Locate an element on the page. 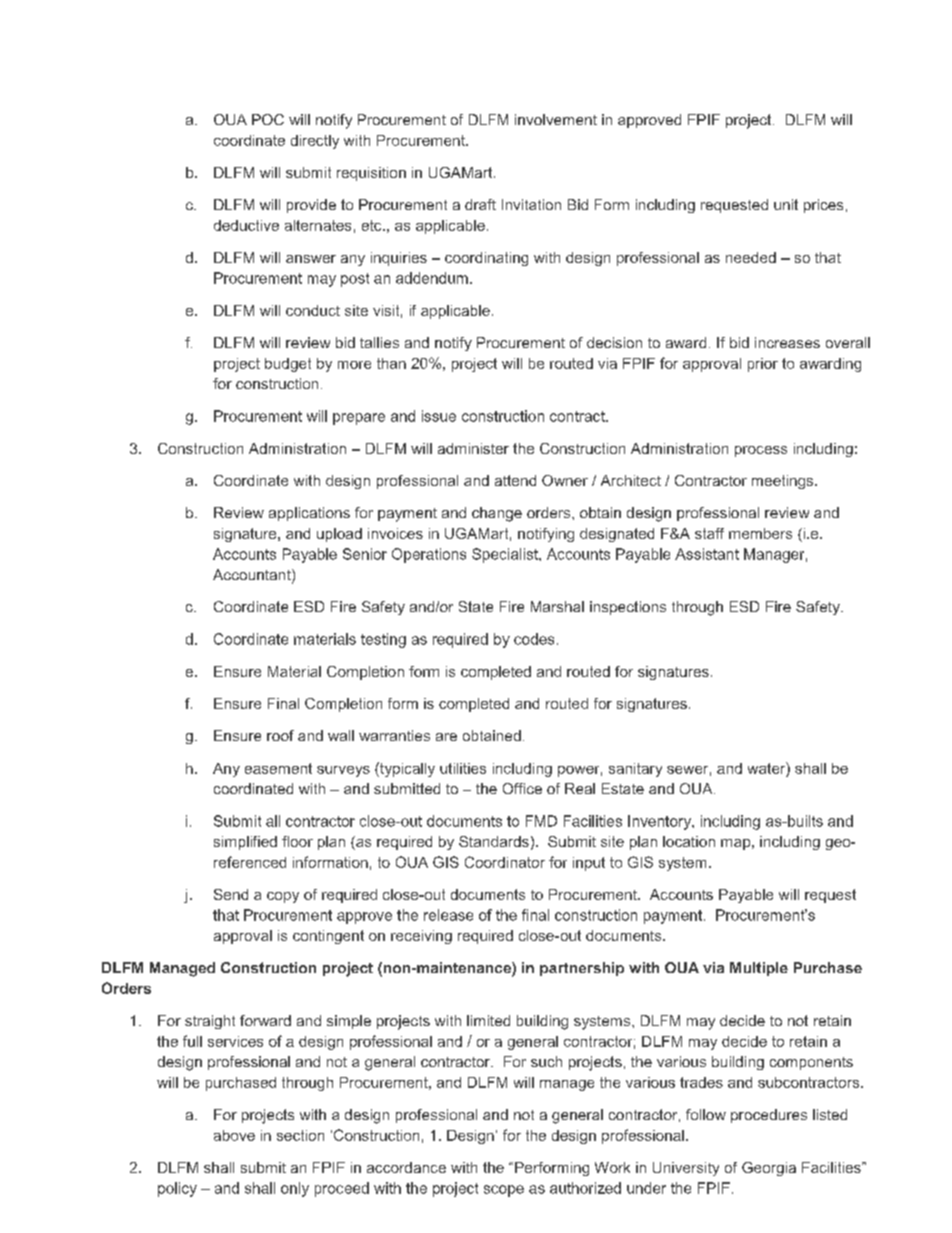 The width and height of the image is (952, 1233). decision is located at coordinates (614, 342).
